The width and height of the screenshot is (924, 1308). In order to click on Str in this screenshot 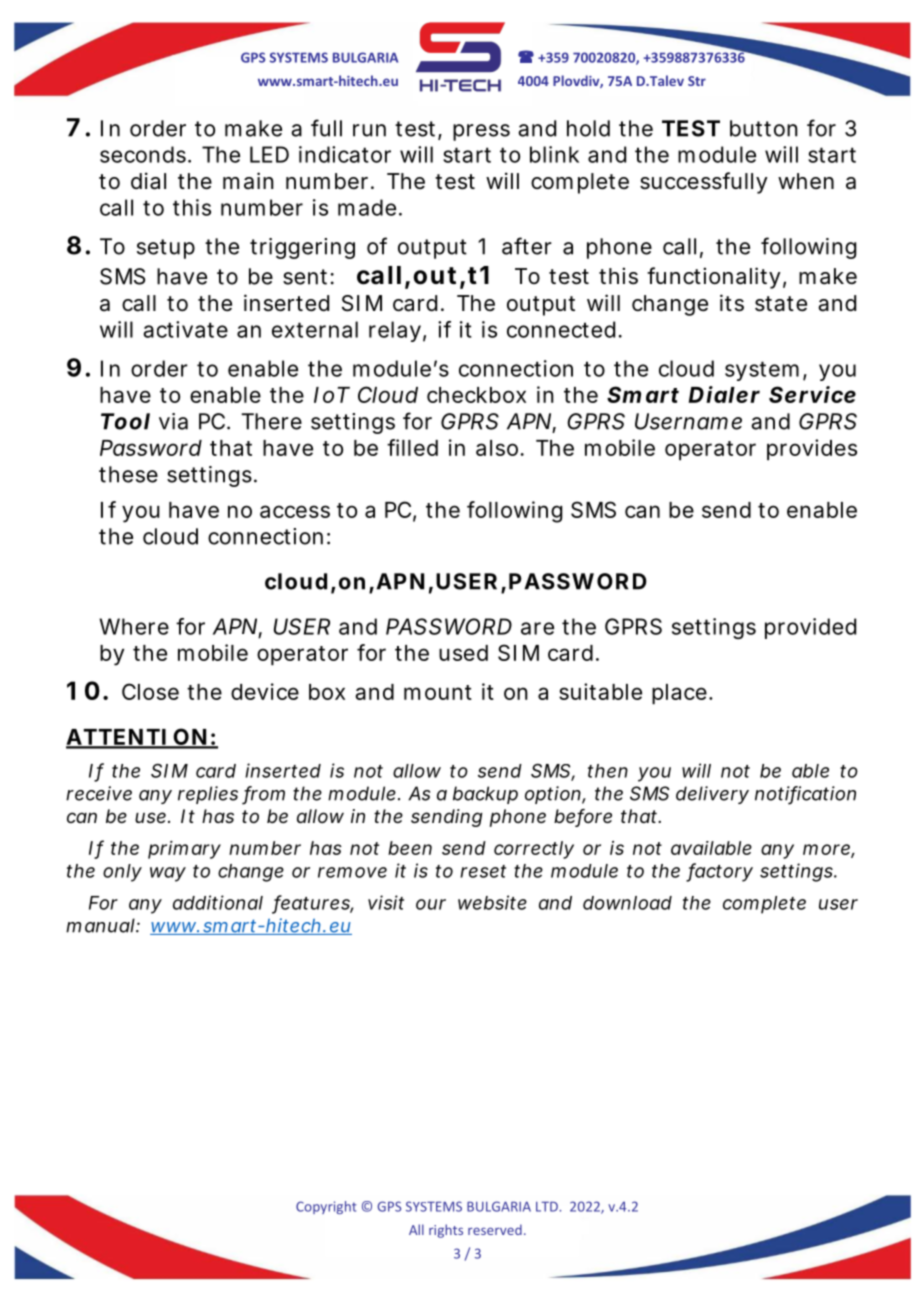, I will do `click(697, 81)`.
